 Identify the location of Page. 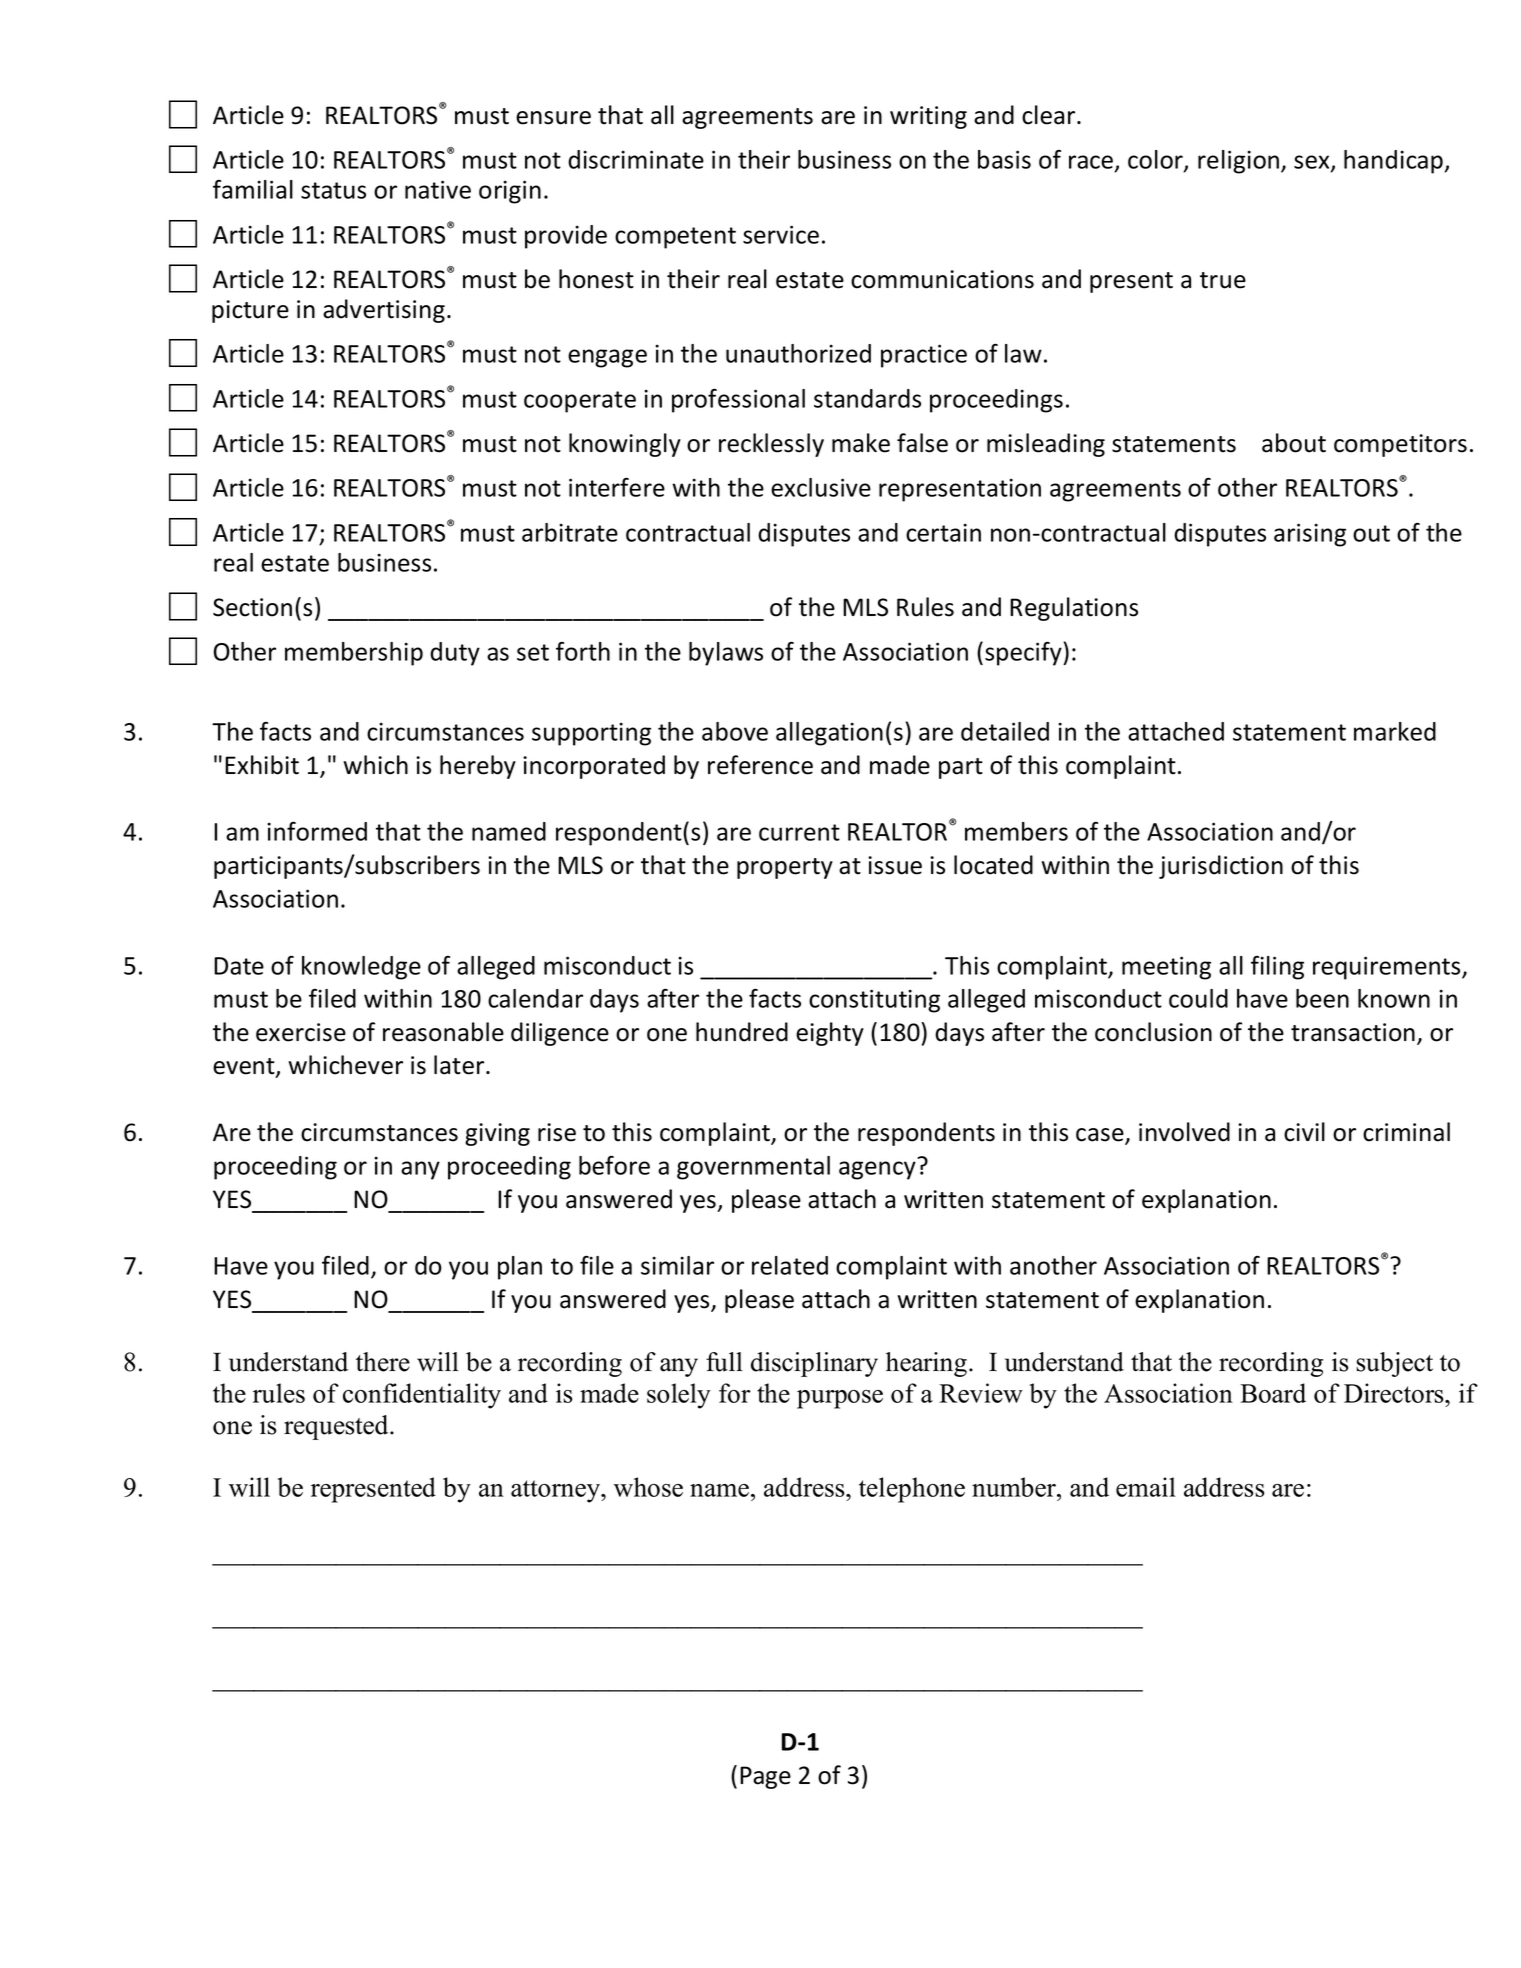
(765, 1777).
